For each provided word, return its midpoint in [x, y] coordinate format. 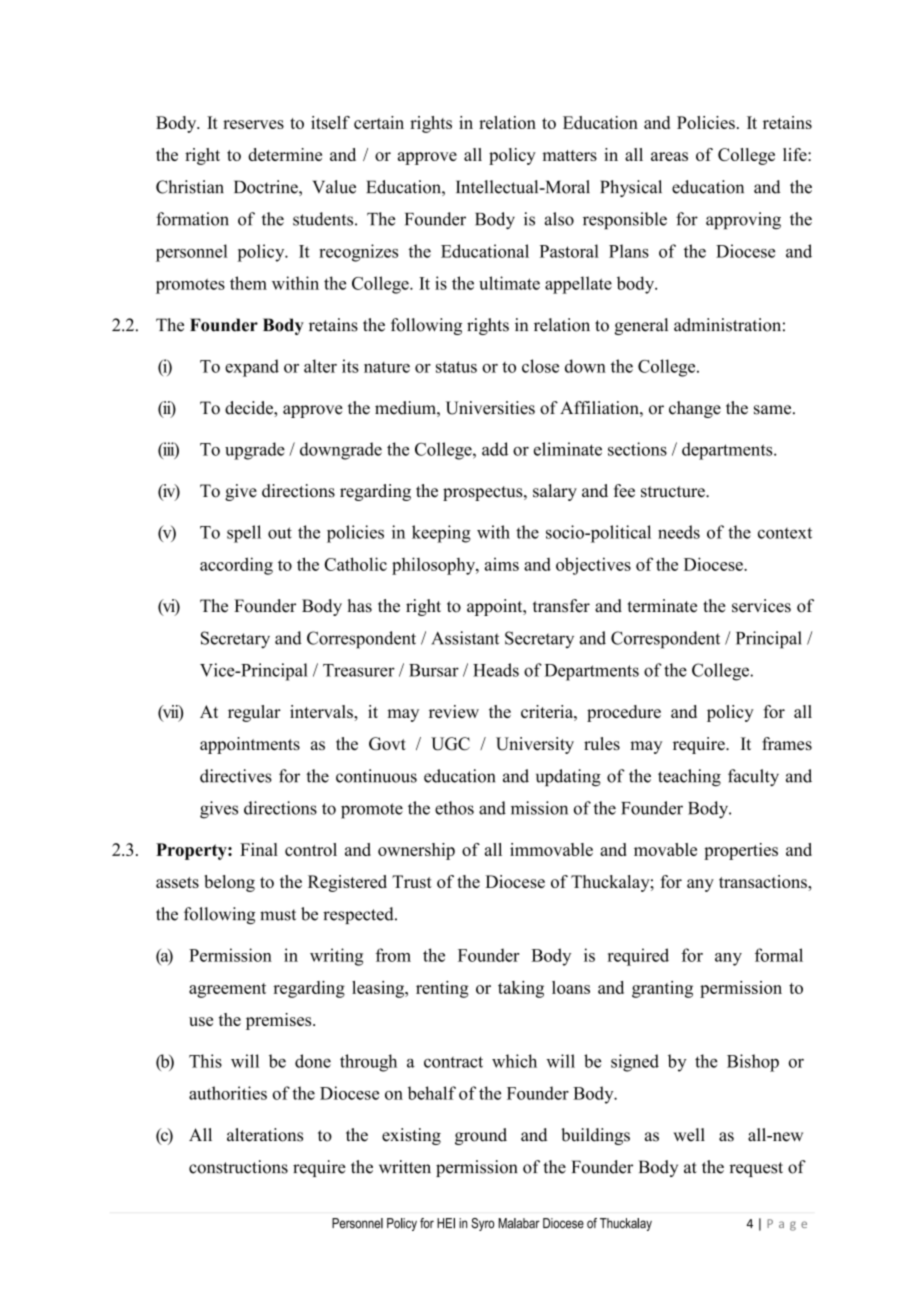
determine [285, 154]
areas [669, 156]
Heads [496, 670]
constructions [238, 1167]
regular [254, 713]
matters [569, 155]
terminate [662, 606]
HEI [446, 1223]
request [756, 1169]
